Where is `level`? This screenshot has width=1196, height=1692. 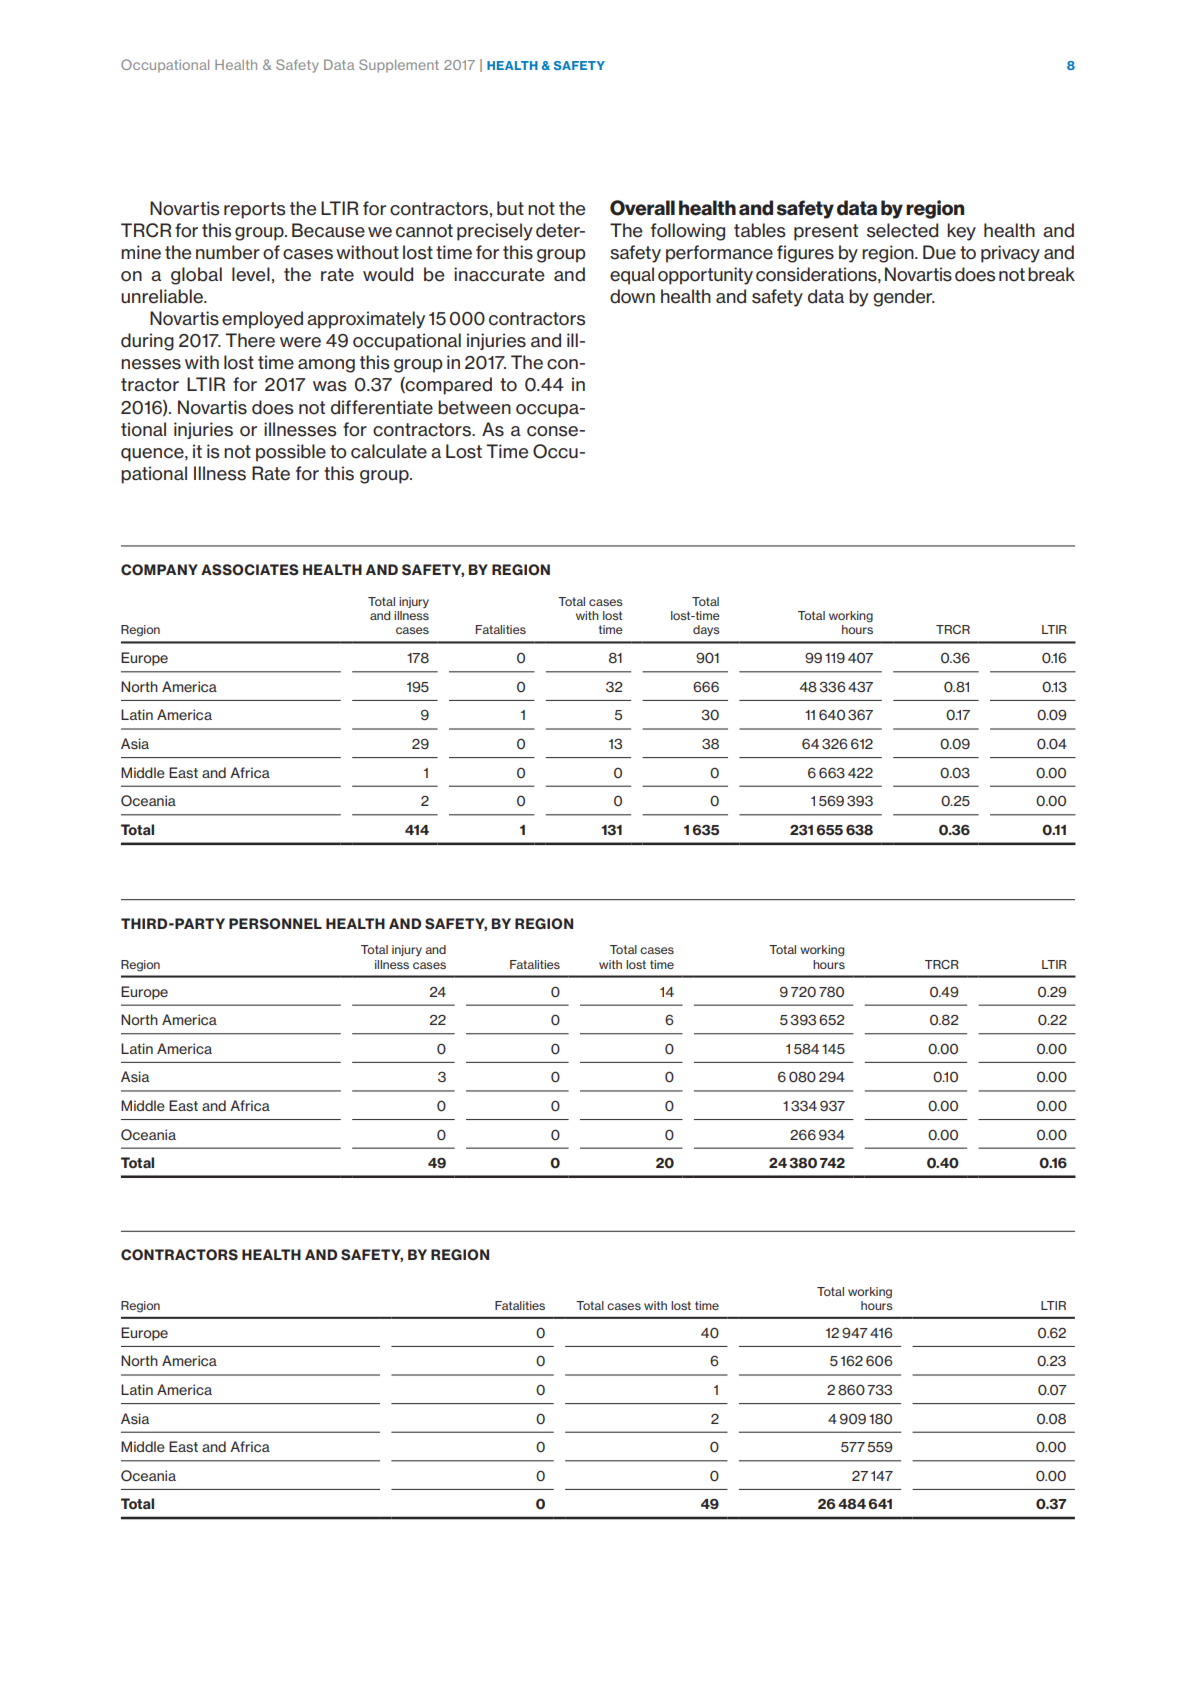 level is located at coordinates (251, 274).
